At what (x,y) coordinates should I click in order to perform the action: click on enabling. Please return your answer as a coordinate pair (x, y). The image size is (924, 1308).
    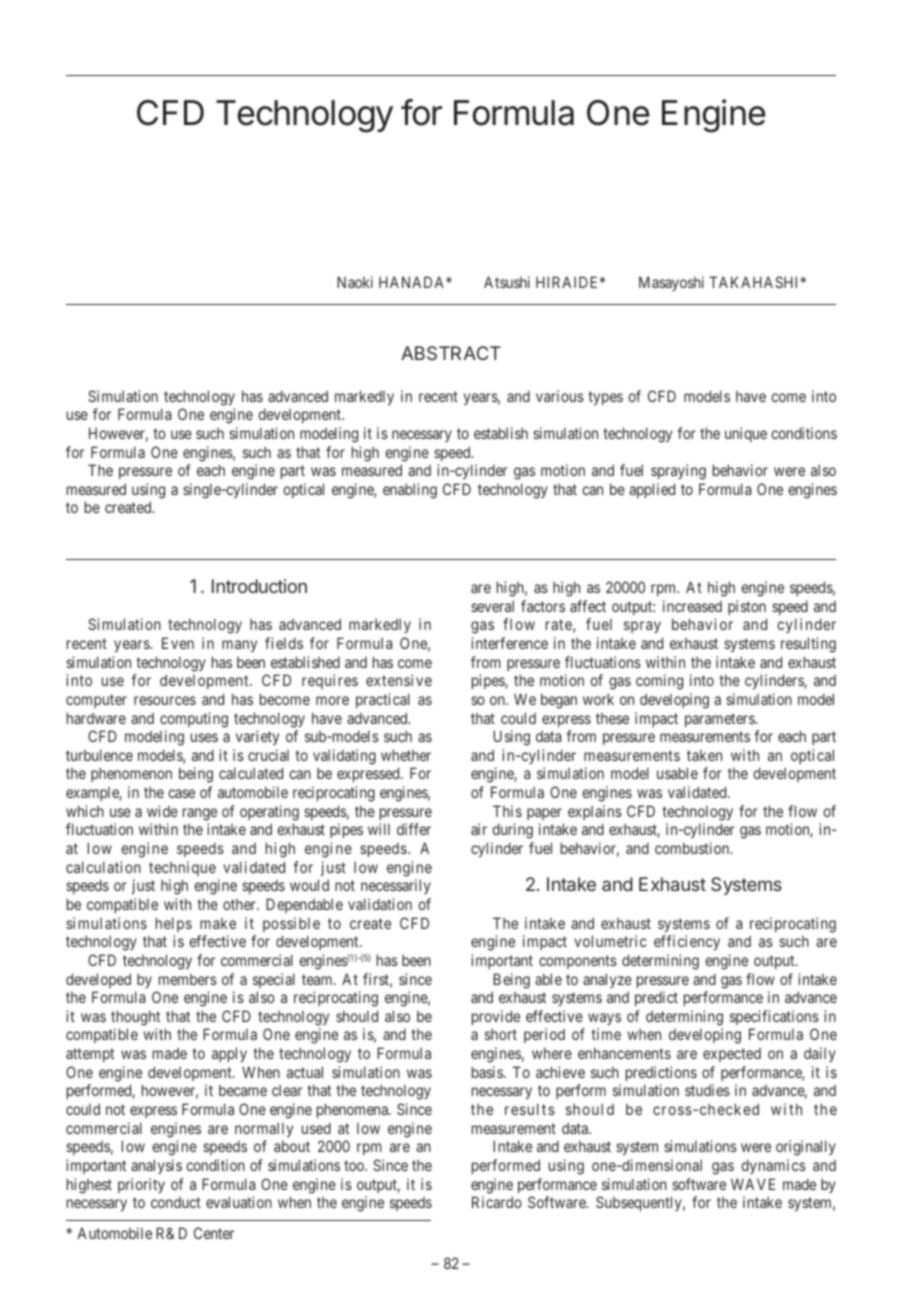
    Looking at the image, I should click on (410, 491).
